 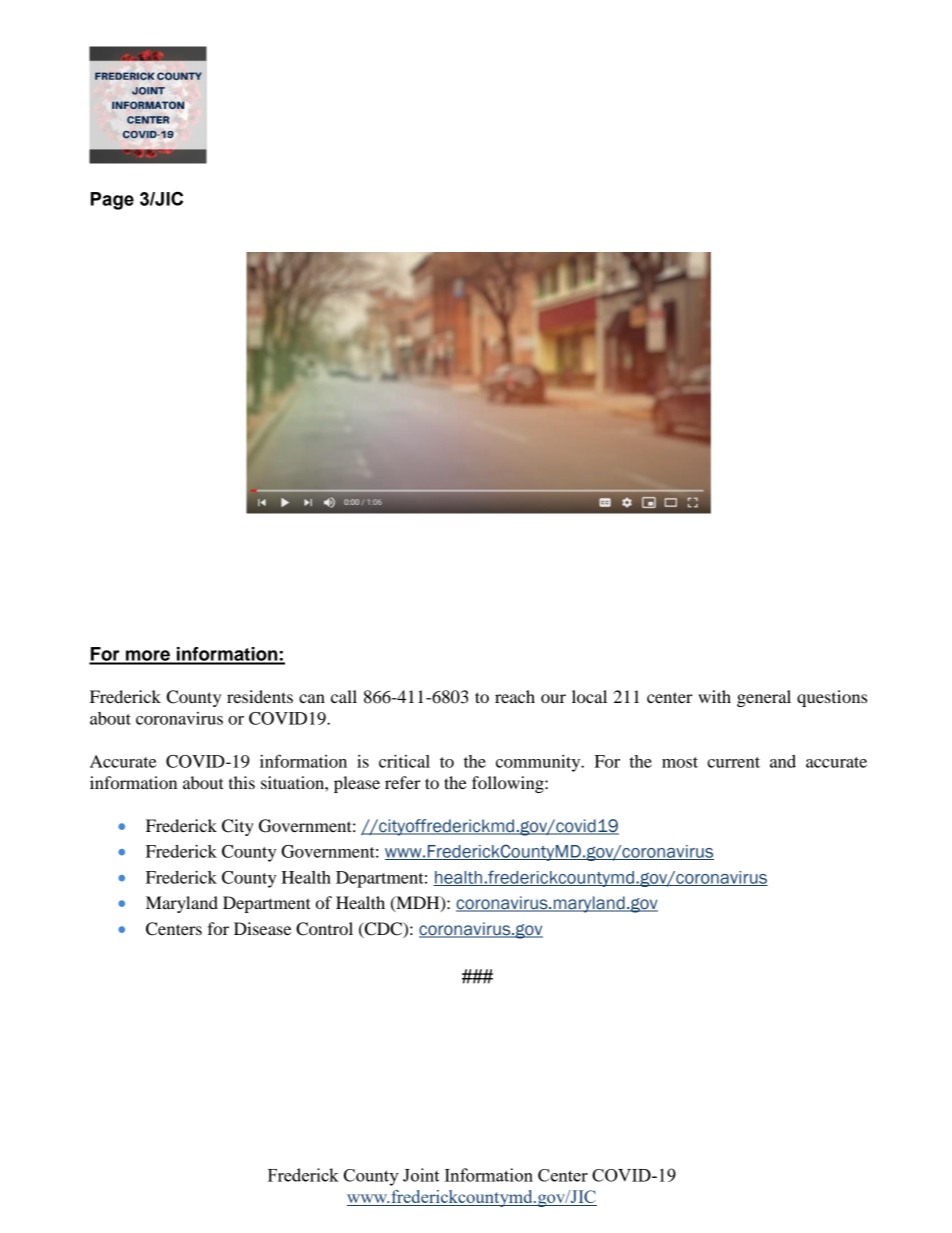 I want to click on our, so click(x=553, y=698).
